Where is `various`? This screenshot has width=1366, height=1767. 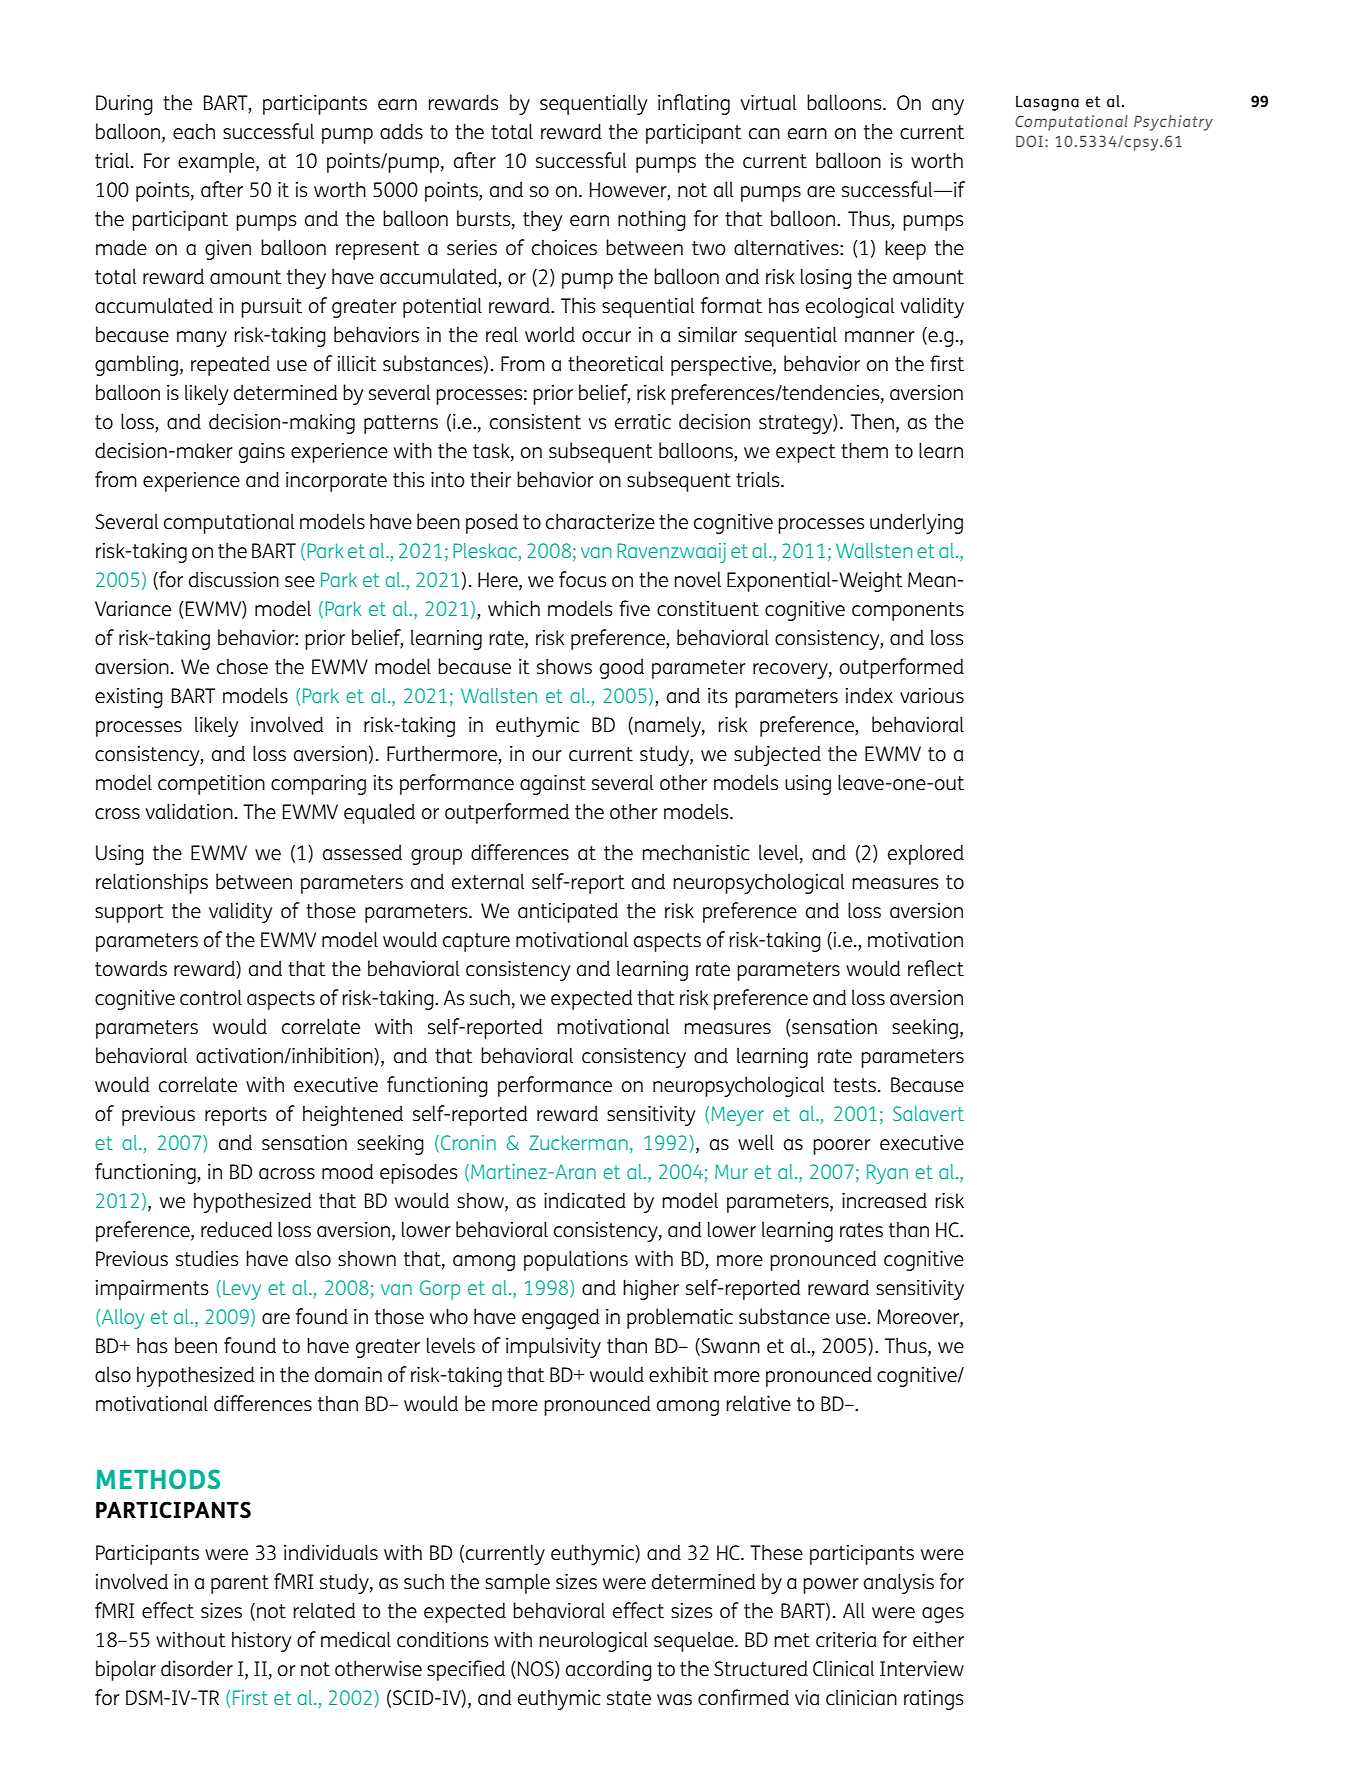 various is located at coordinates (932, 696).
